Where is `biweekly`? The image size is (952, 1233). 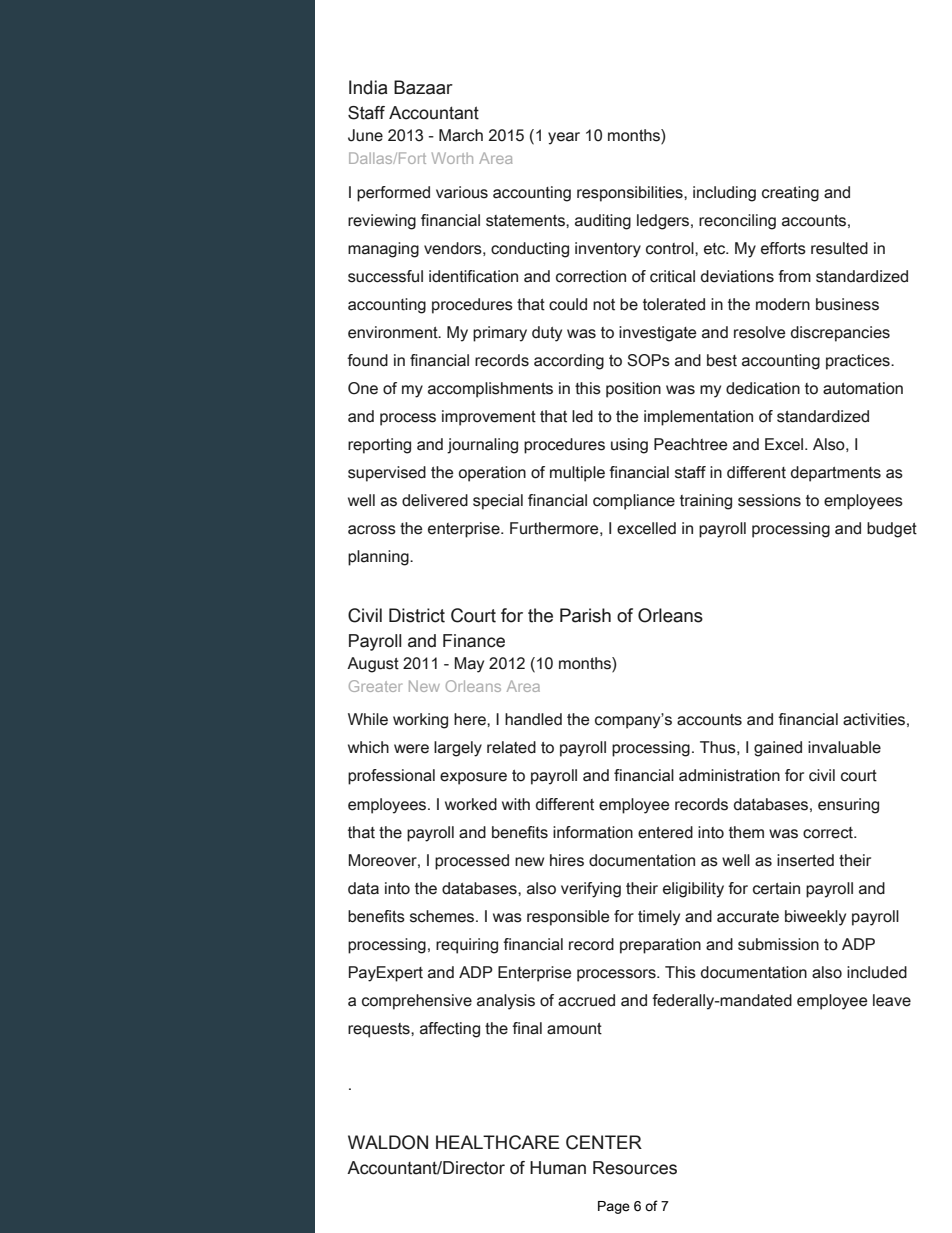
biweekly is located at coordinates (815, 918).
